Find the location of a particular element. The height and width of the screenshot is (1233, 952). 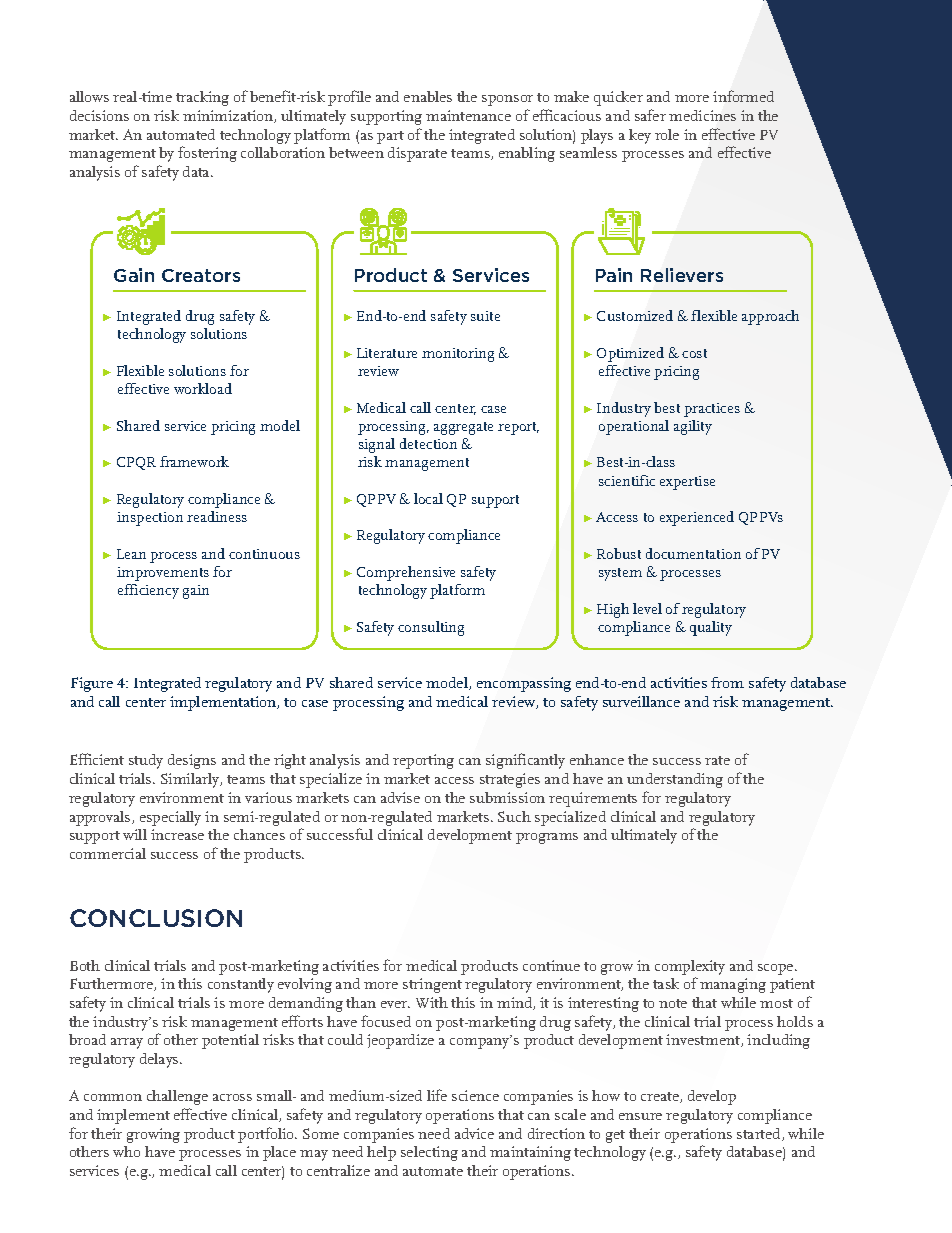

monitoring is located at coordinates (458, 355).
